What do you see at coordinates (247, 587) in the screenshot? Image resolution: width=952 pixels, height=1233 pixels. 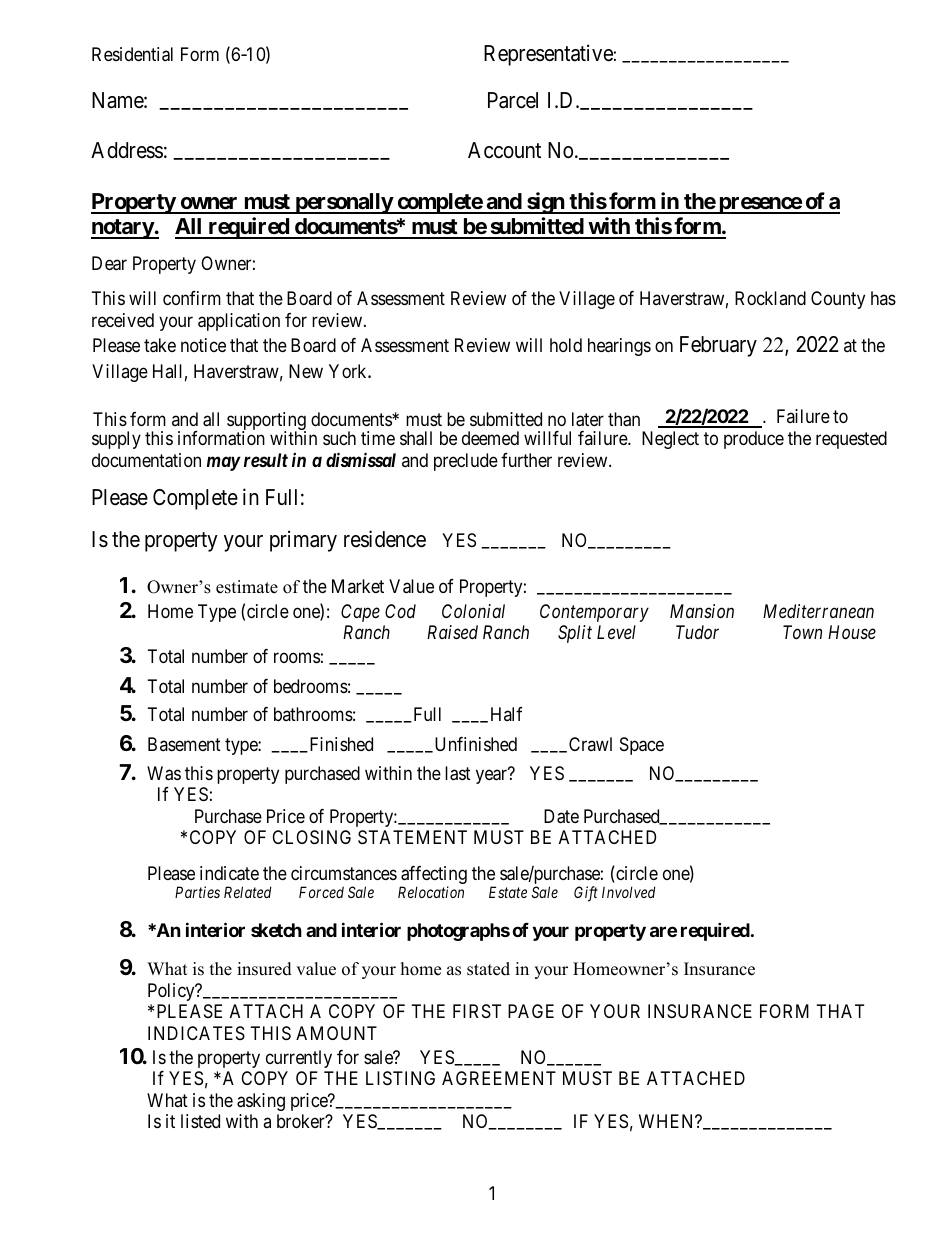 I see `estimate` at bounding box center [247, 587].
